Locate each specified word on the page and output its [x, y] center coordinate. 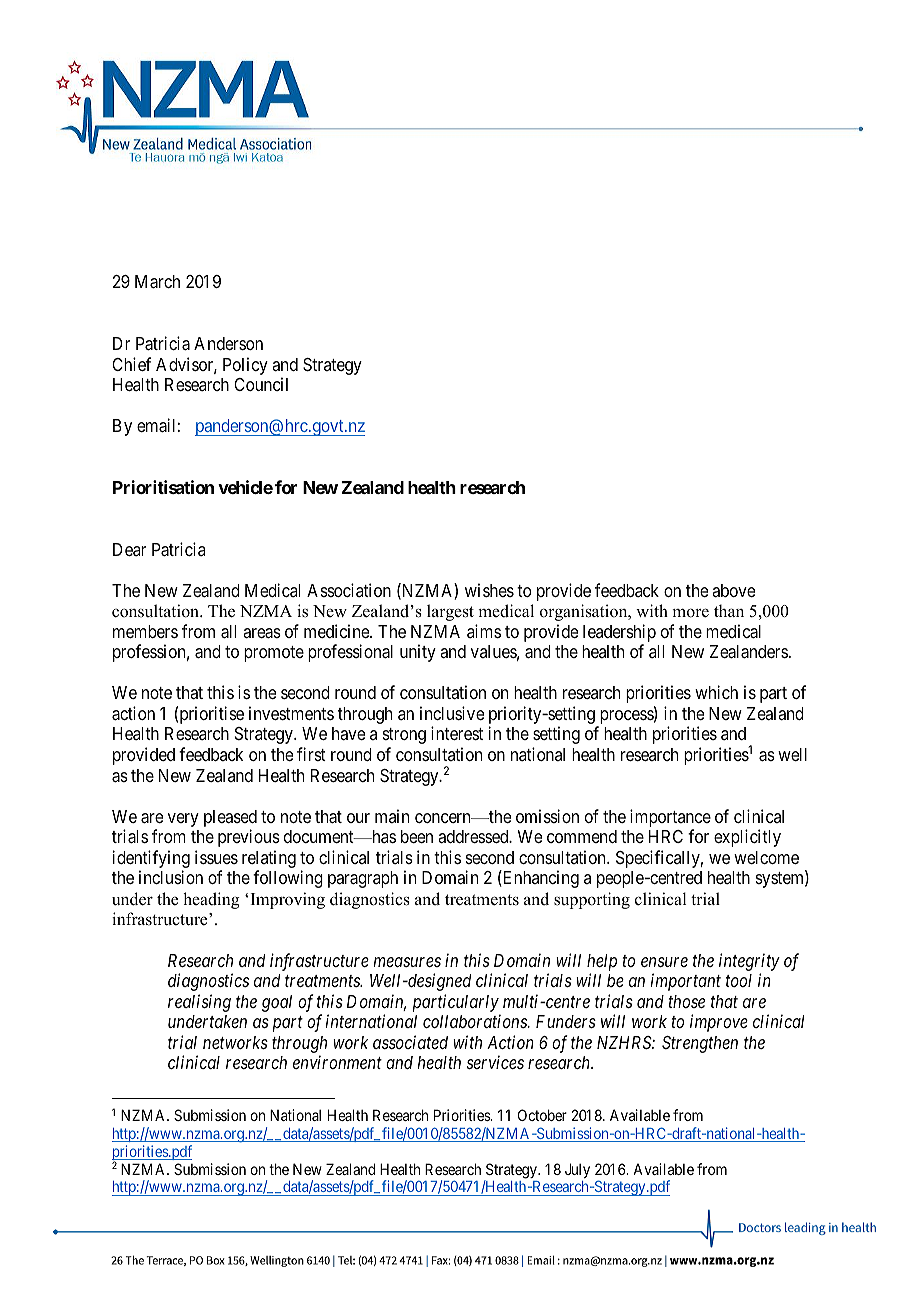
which [716, 692]
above [733, 590]
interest [457, 733]
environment [337, 1062]
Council [261, 384]
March [157, 282]
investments [291, 713]
